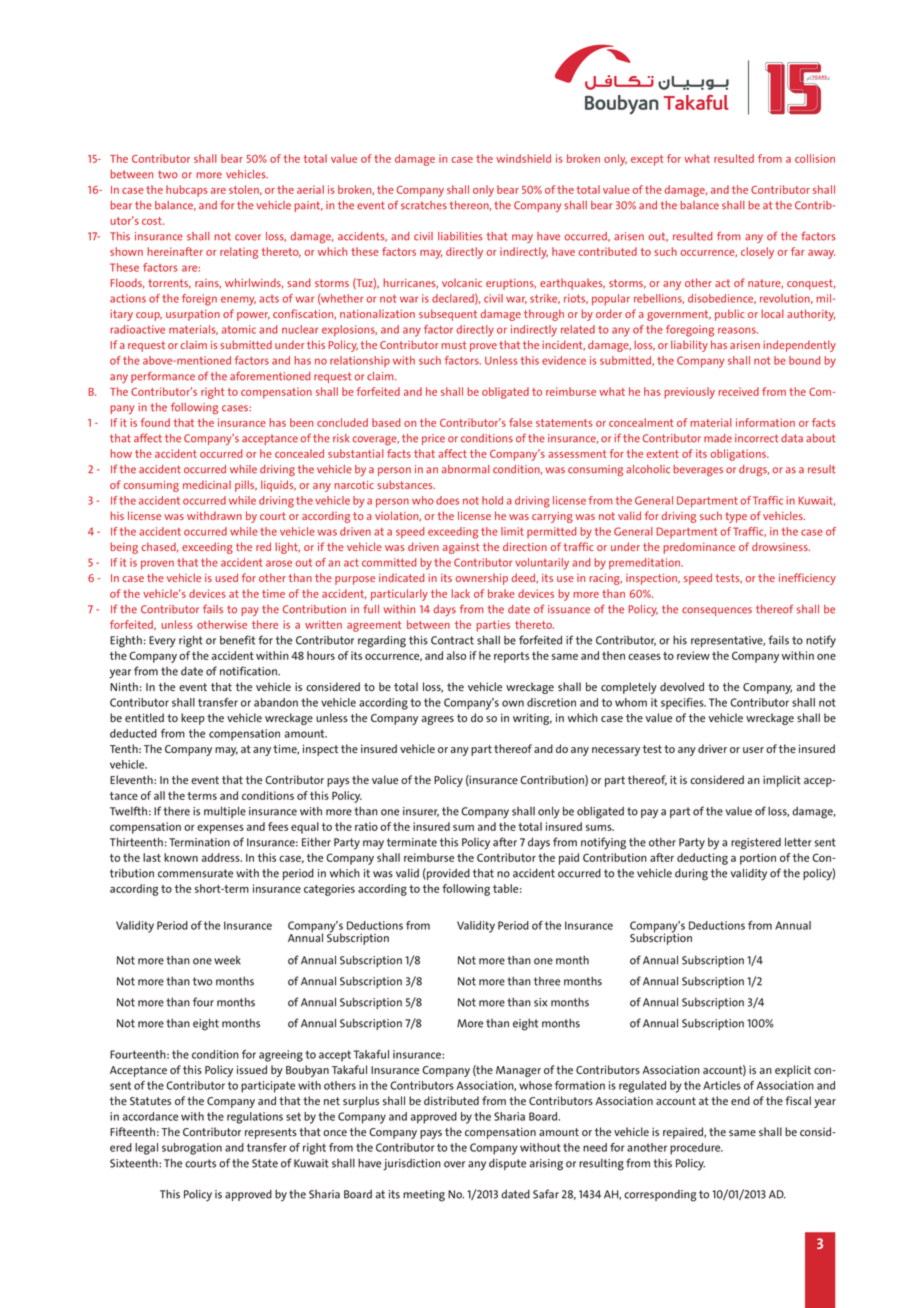 This document has width=924, height=1308. Describe the element at coordinates (753, 750) in the document. I see `user` at that location.
